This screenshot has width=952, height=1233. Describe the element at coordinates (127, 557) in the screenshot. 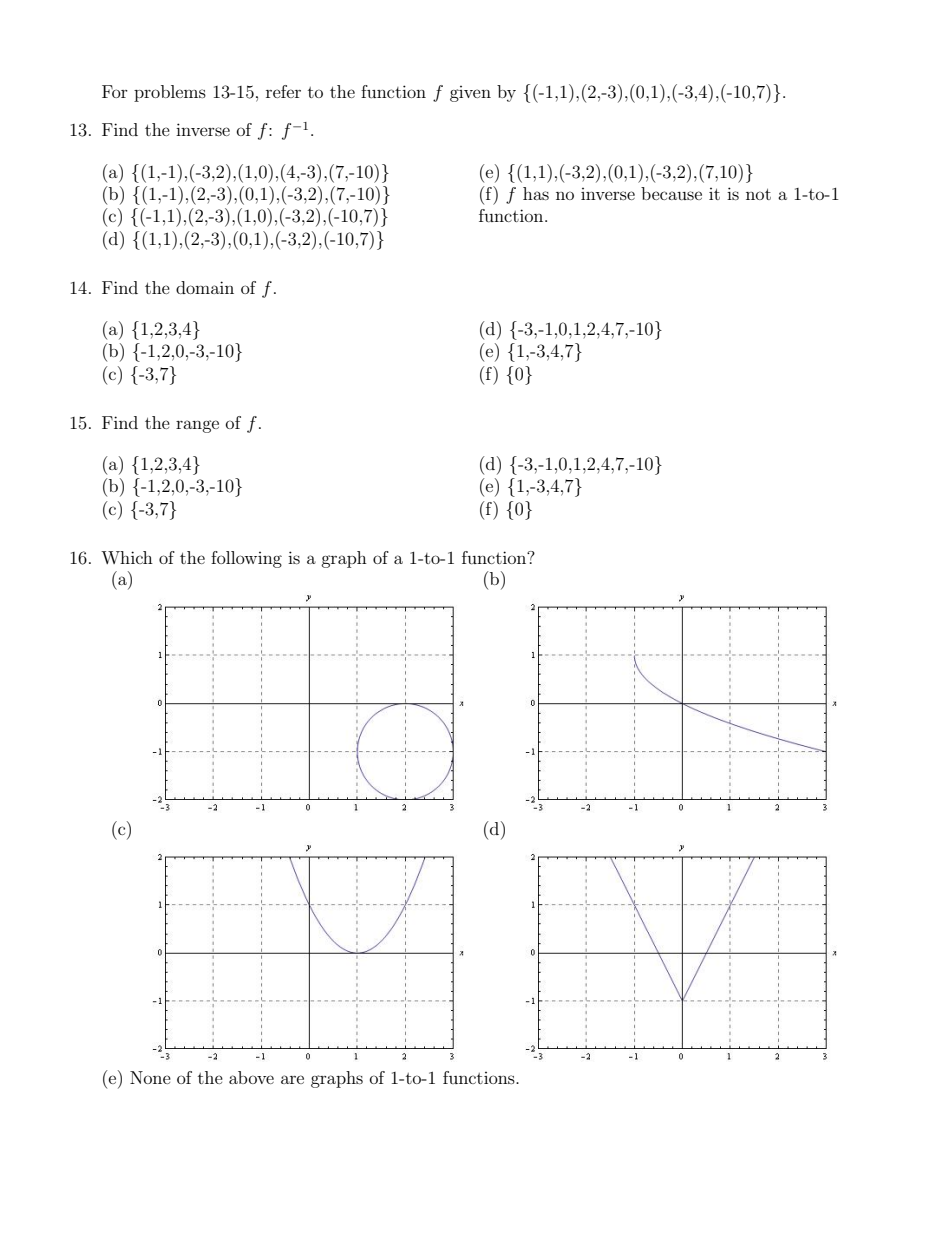

I see `Which` at that location.
